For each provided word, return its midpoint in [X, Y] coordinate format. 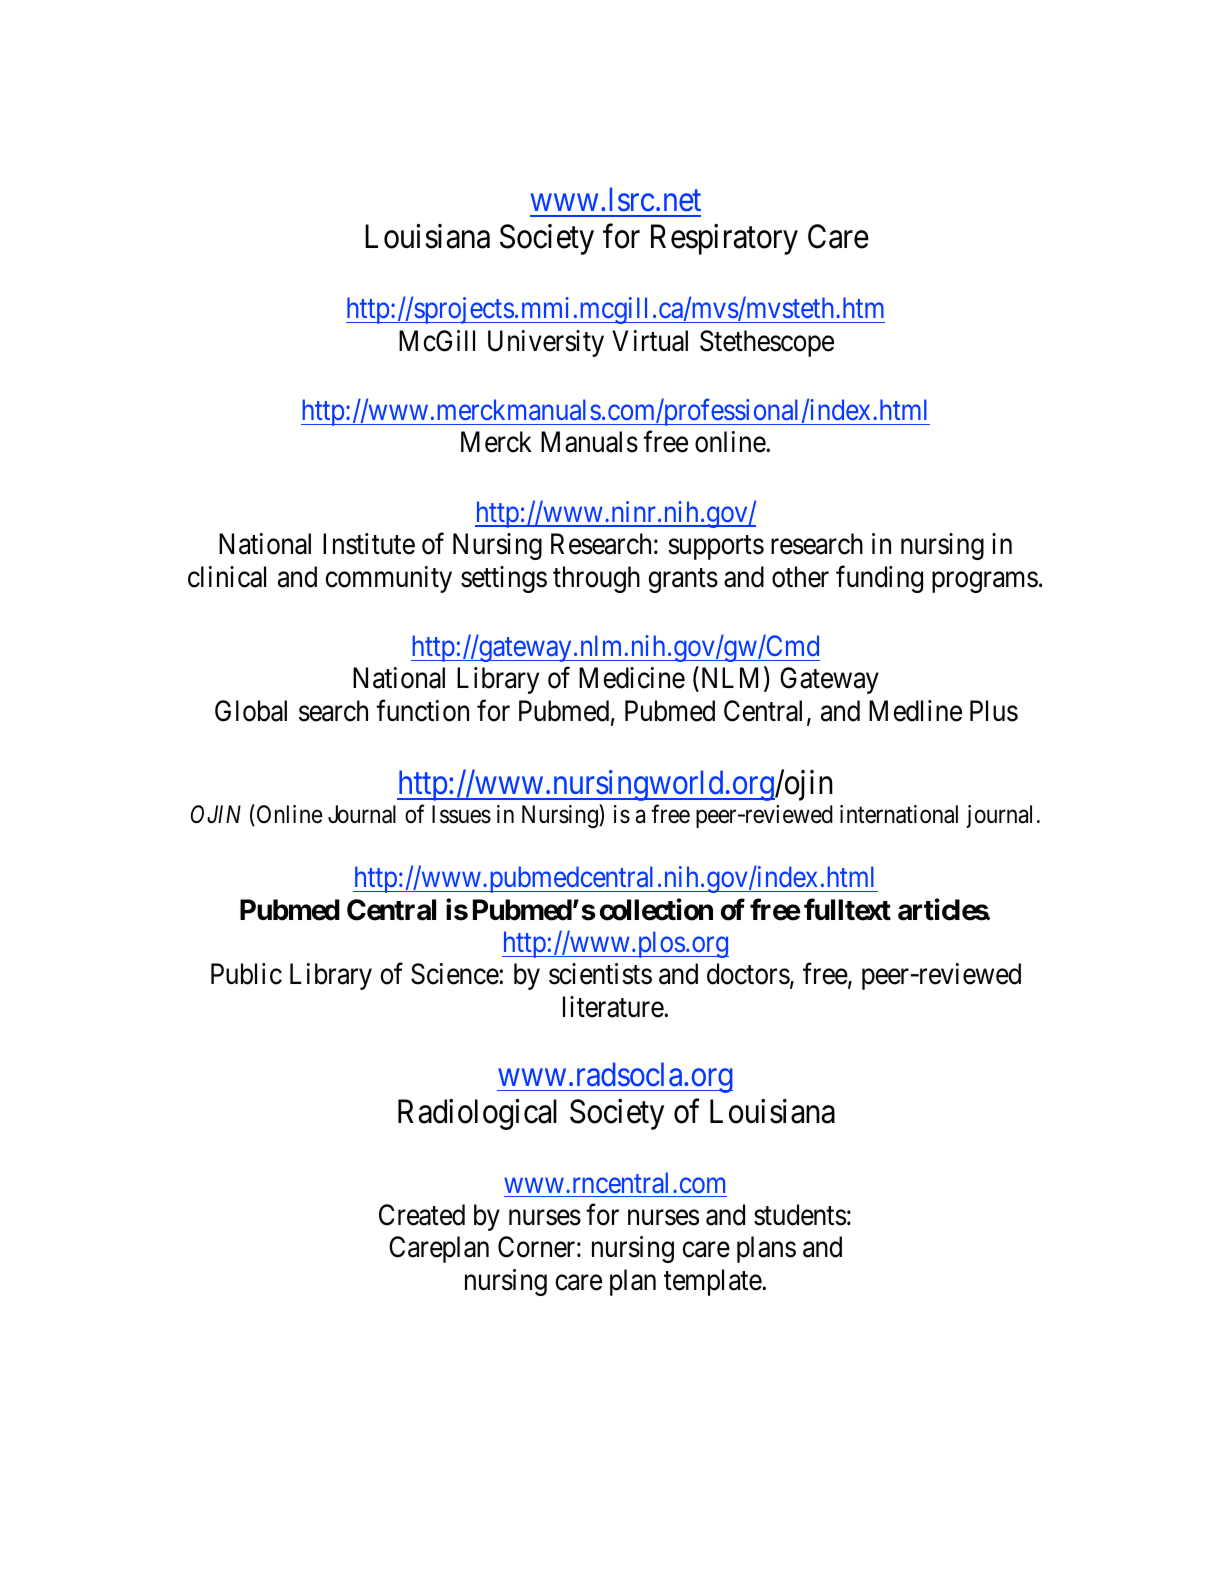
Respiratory [724, 239]
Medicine [632, 678]
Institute [369, 544]
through [596, 579]
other [800, 577]
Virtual [650, 341]
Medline [915, 711]
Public [246, 974]
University [546, 343]
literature [614, 1007]
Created [422, 1215]
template [713, 1282]
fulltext [847, 909]
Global [251, 711]
